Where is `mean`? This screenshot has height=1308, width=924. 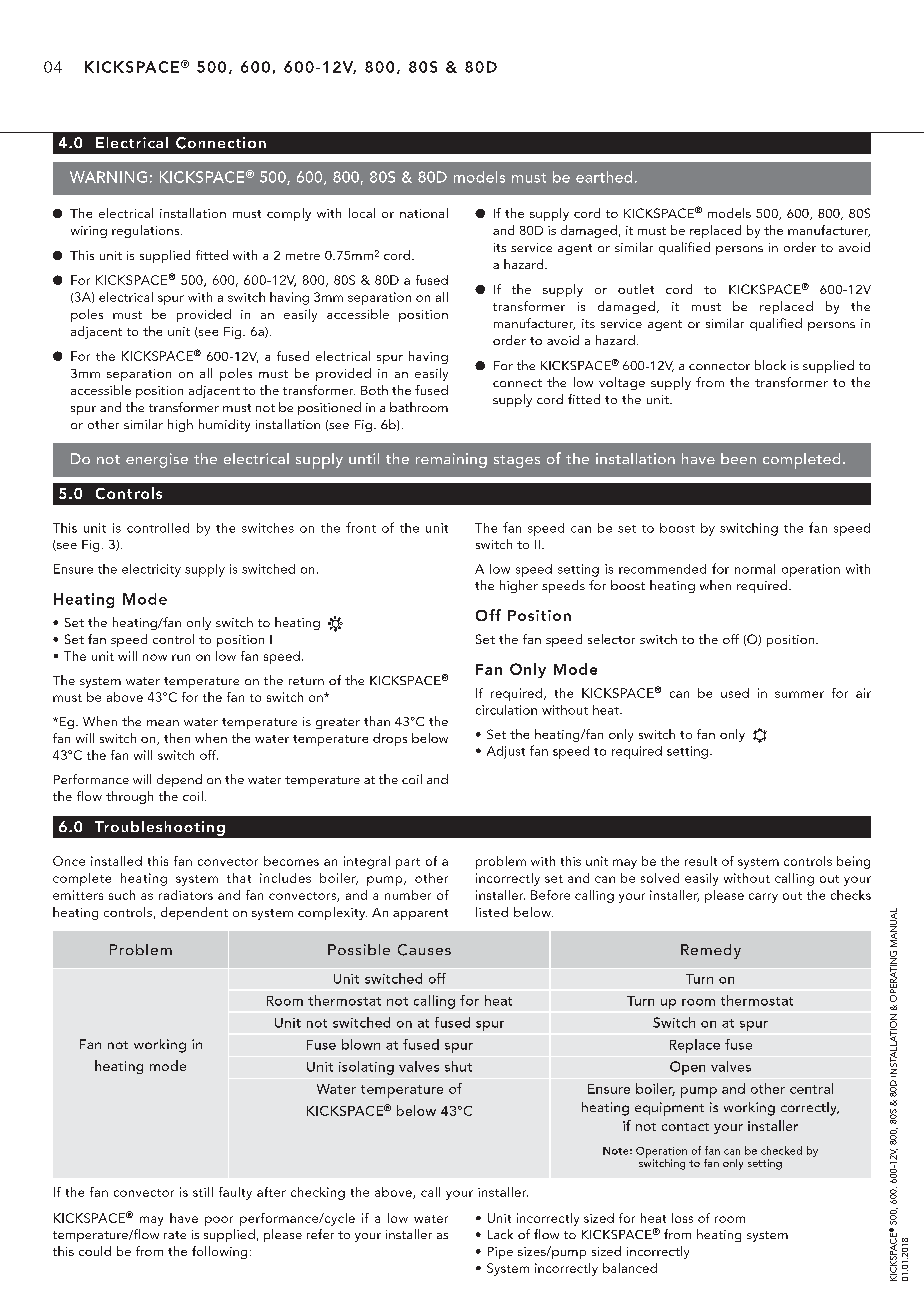 mean is located at coordinates (163, 723).
